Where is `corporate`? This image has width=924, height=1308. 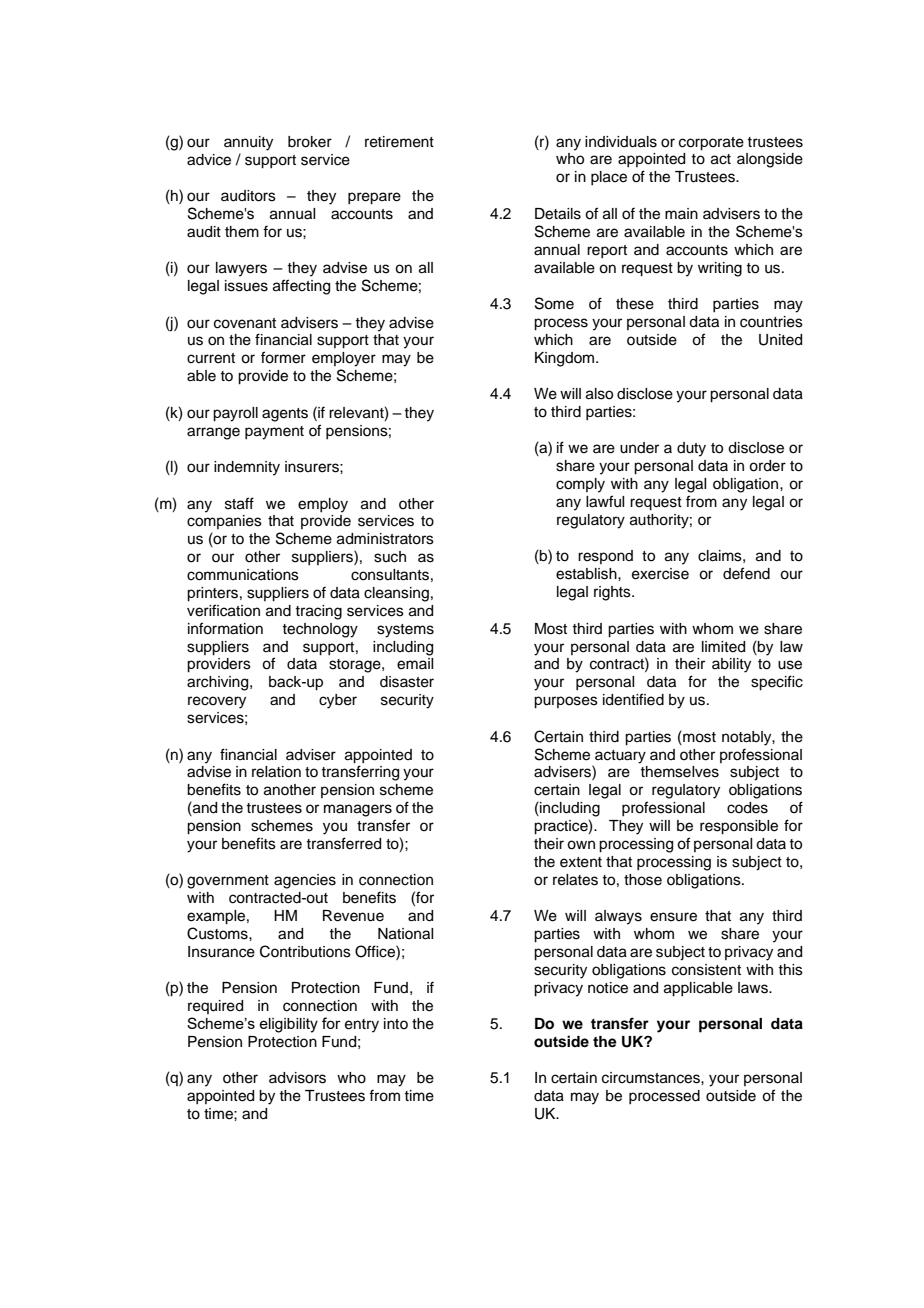
corporate is located at coordinates (711, 144).
